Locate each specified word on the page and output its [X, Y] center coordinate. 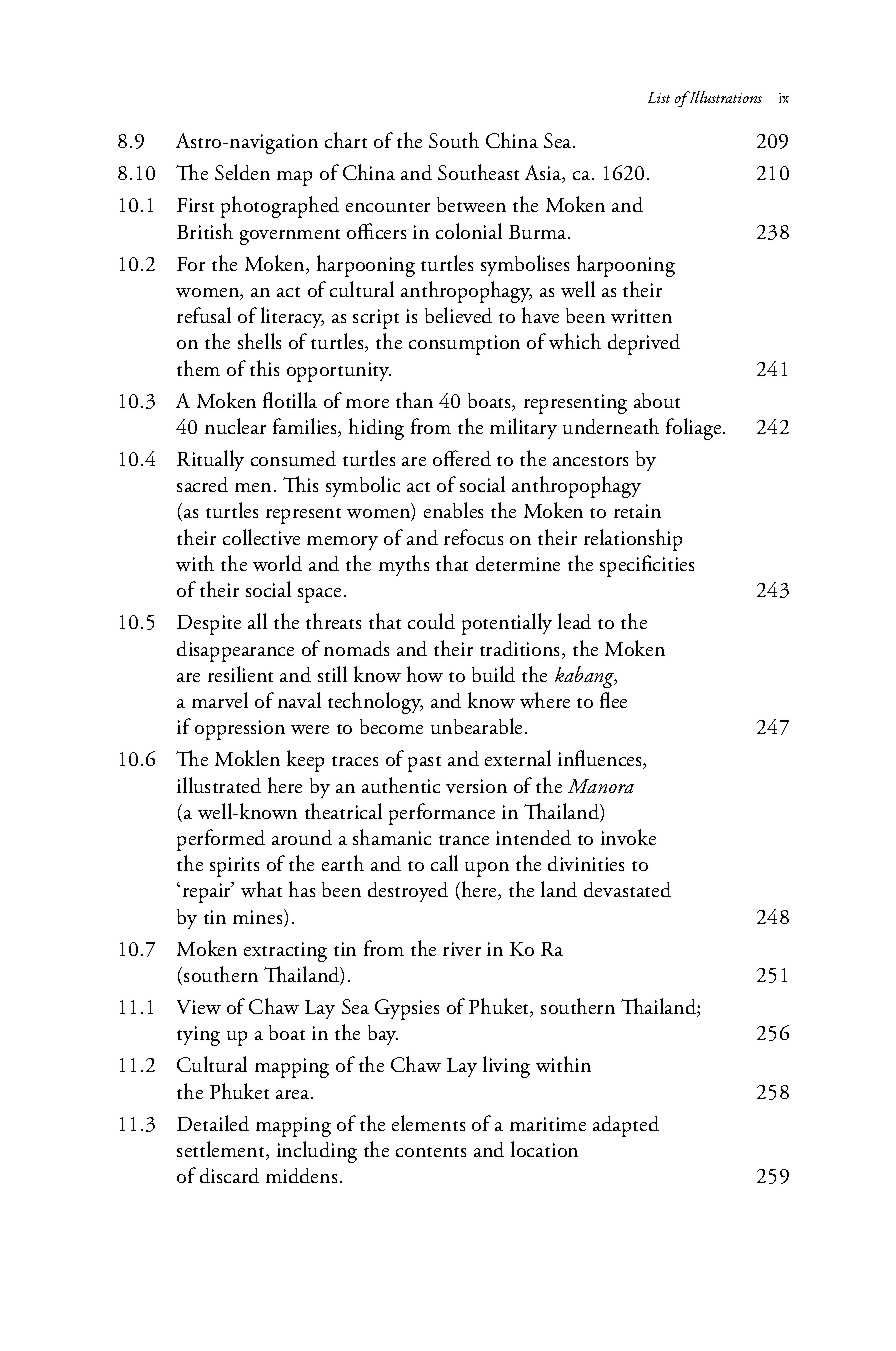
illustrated [219, 785]
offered [462, 458]
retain [637, 511]
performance [442, 814]
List [659, 97]
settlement [222, 1150]
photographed [280, 207]
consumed [293, 458]
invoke [628, 837]
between [471, 204]
